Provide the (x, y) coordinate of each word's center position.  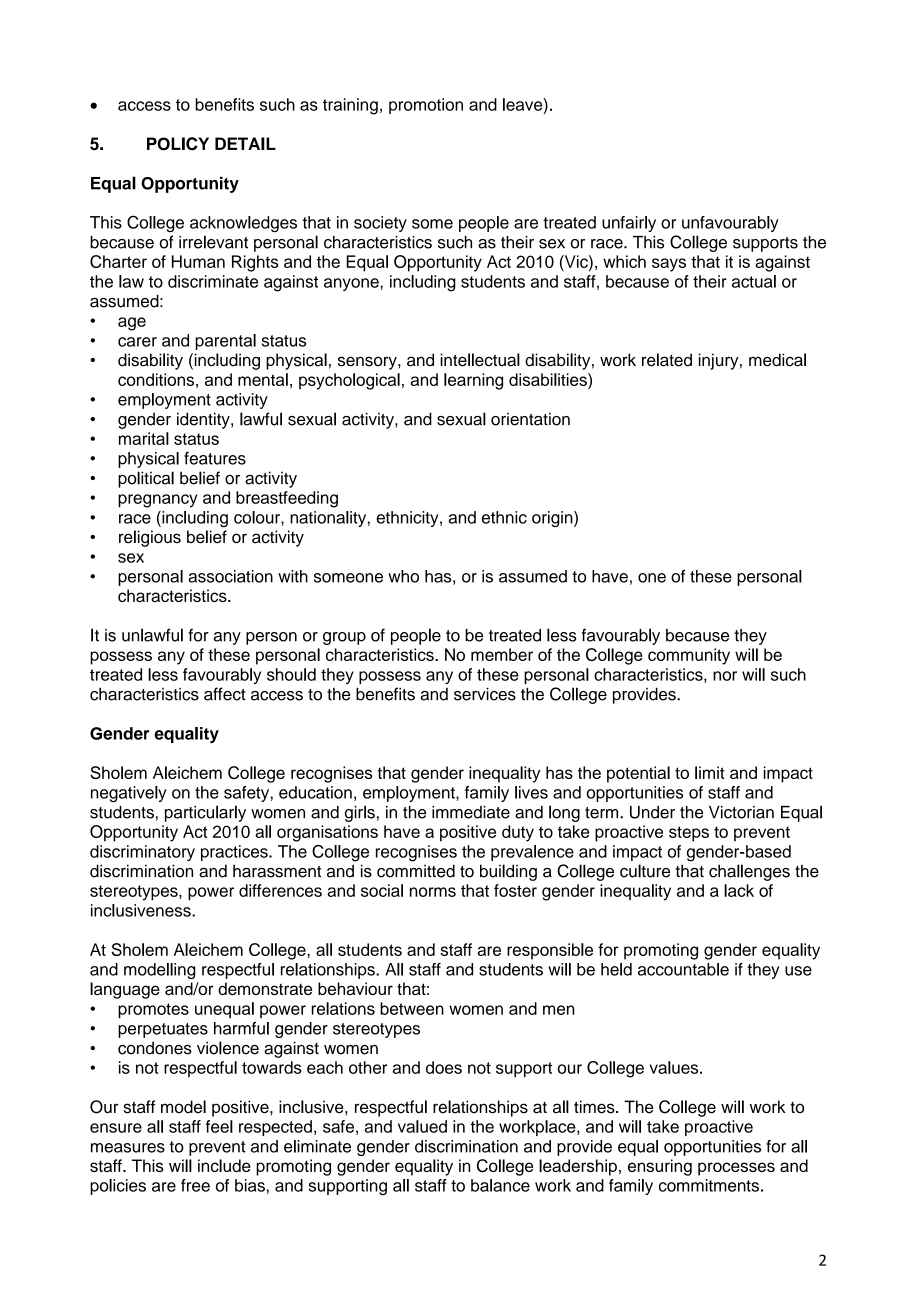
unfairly (629, 224)
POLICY (178, 144)
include (224, 1165)
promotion (426, 106)
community (689, 656)
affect (225, 694)
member (502, 654)
